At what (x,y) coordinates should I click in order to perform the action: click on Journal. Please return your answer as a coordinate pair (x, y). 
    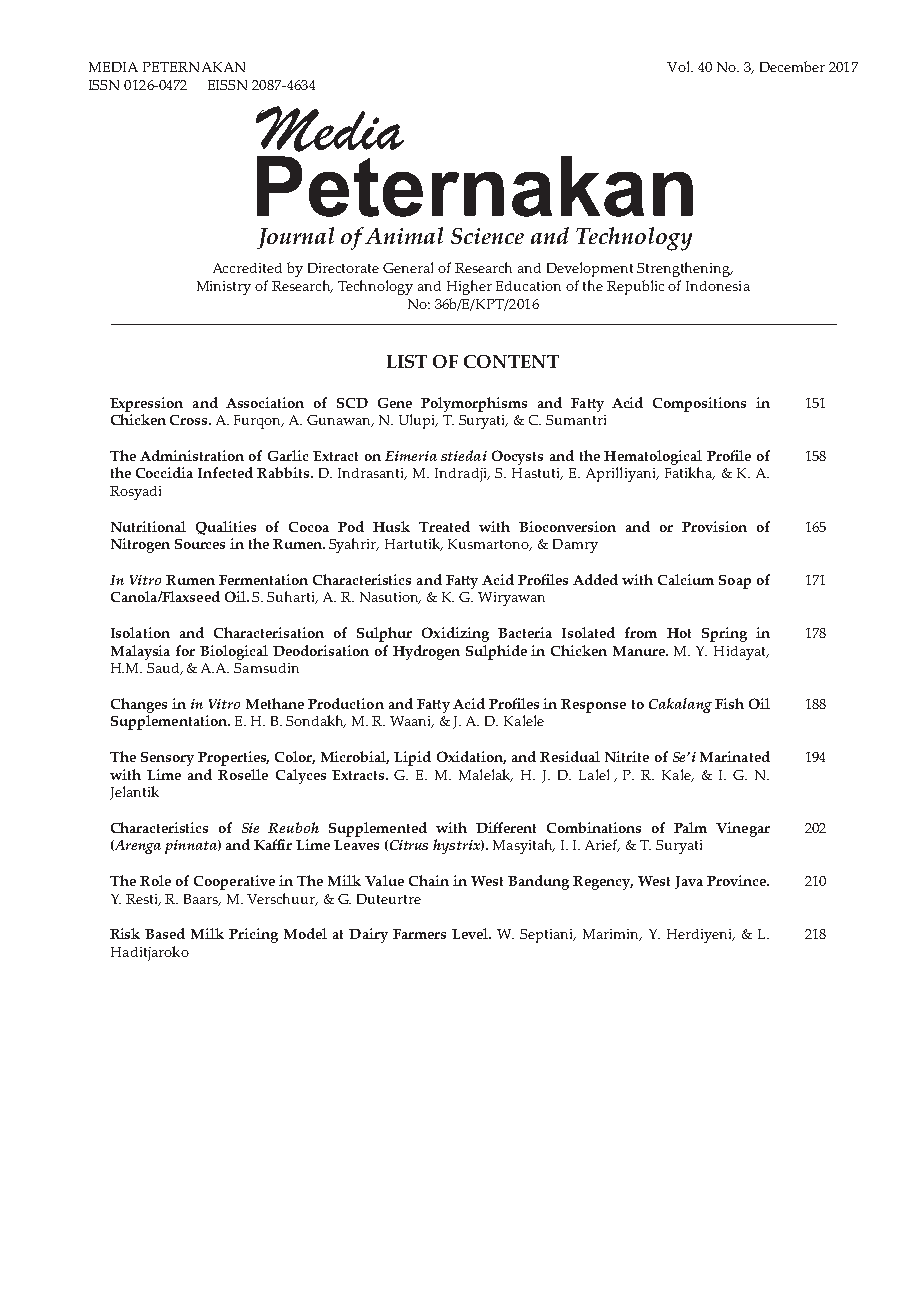
    Looking at the image, I should click on (295, 238).
